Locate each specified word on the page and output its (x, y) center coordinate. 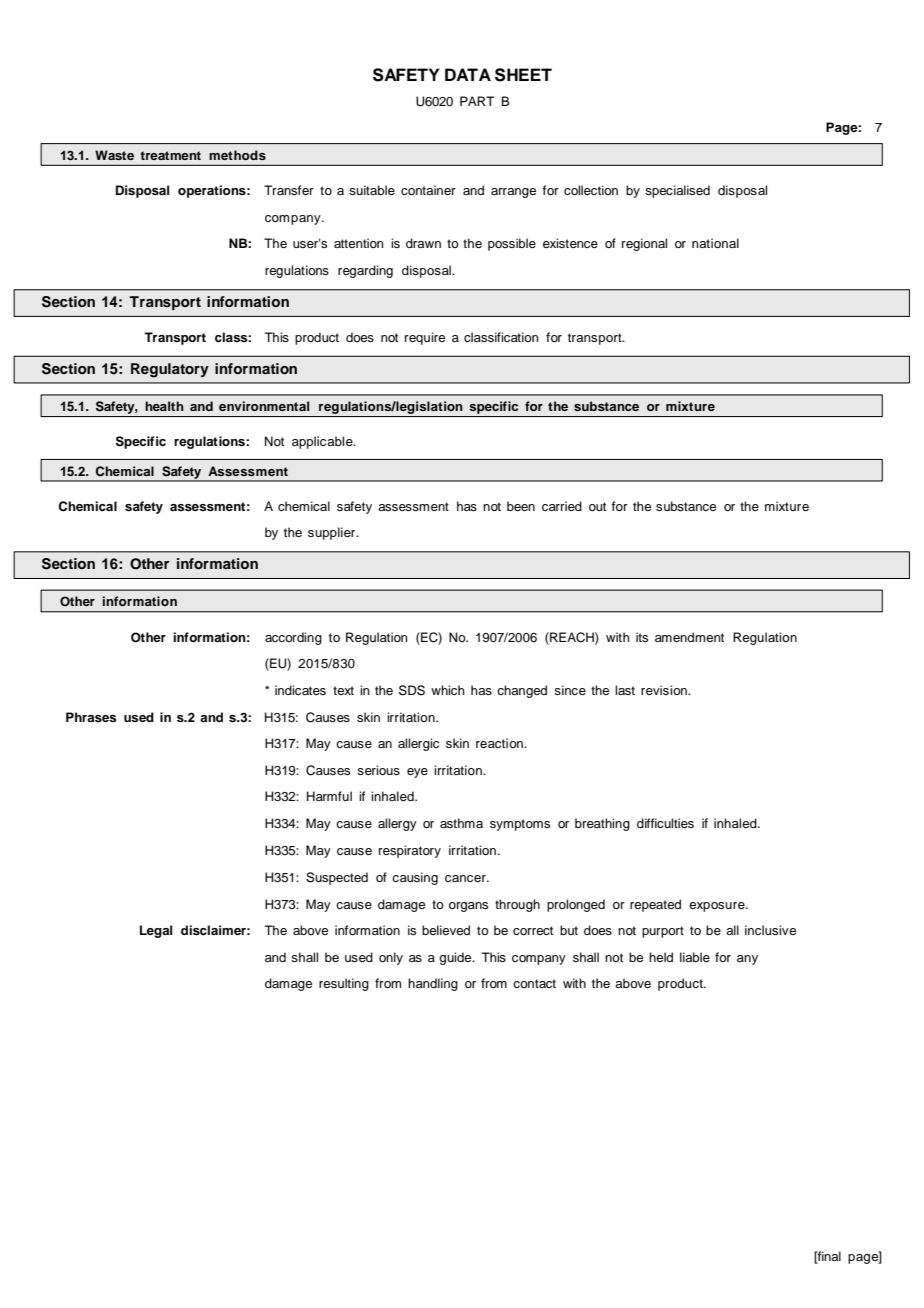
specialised (677, 191)
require (425, 338)
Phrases (91, 717)
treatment (170, 155)
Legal (156, 931)
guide (456, 958)
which (448, 690)
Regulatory (170, 370)
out (597, 506)
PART (477, 101)
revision (665, 690)
